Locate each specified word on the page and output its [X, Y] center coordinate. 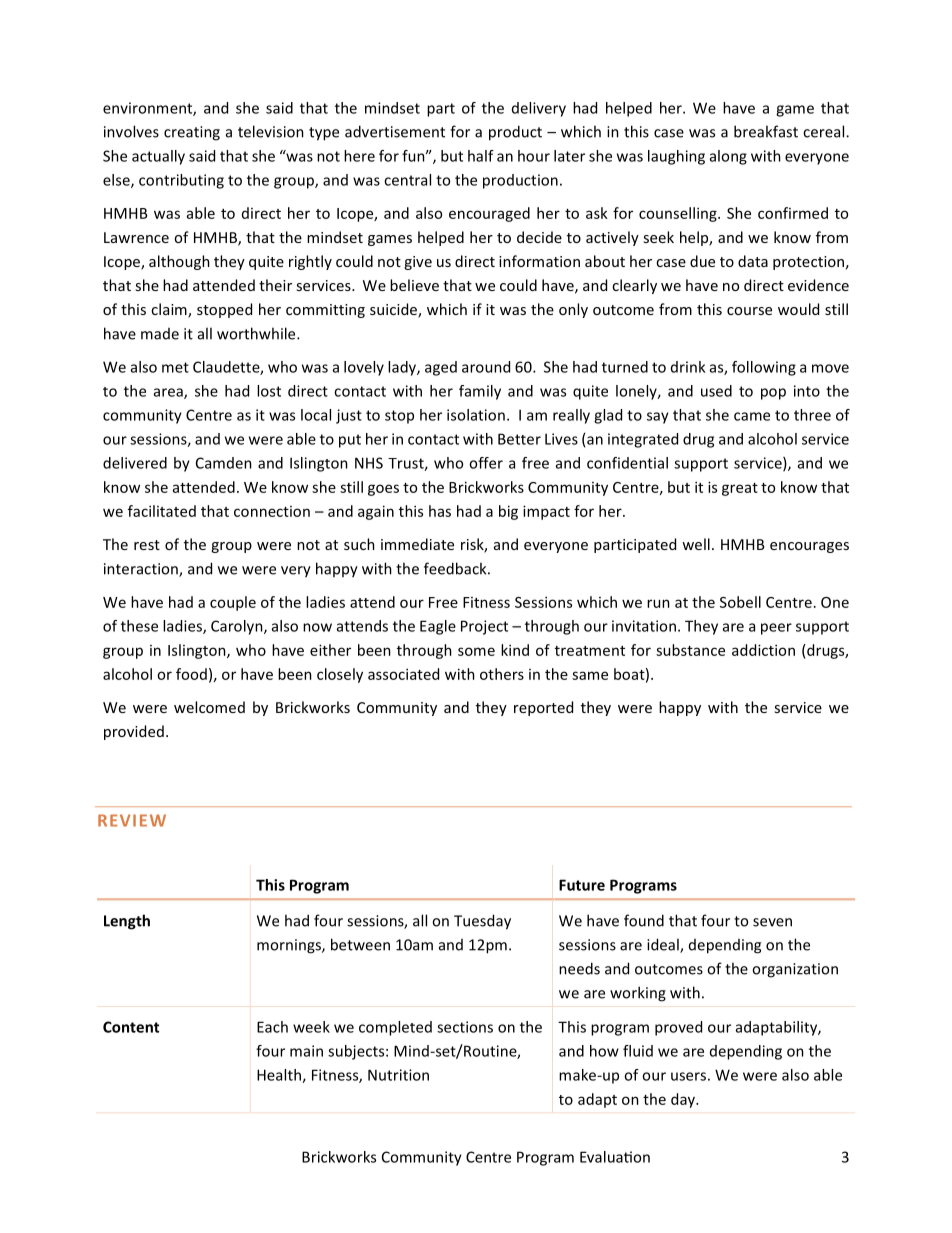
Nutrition [398, 1075]
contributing [181, 181]
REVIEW [132, 820]
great [740, 489]
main [306, 1051]
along [728, 157]
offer [486, 463]
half [481, 156]
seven [772, 922]
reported [543, 708]
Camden [224, 463]
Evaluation [615, 1157]
